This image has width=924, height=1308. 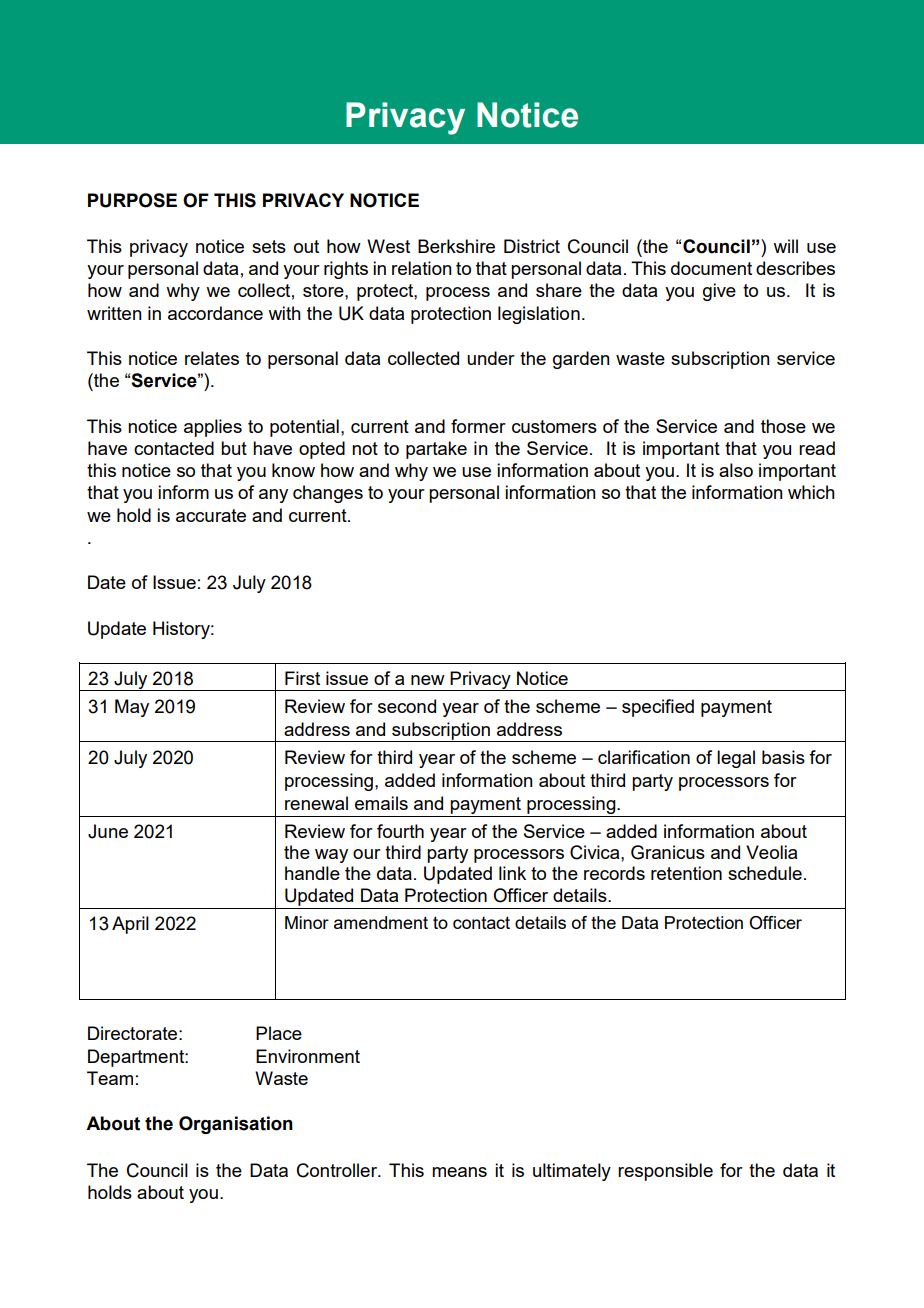 What do you see at coordinates (407, 706) in the image?
I see `second` at bounding box center [407, 706].
